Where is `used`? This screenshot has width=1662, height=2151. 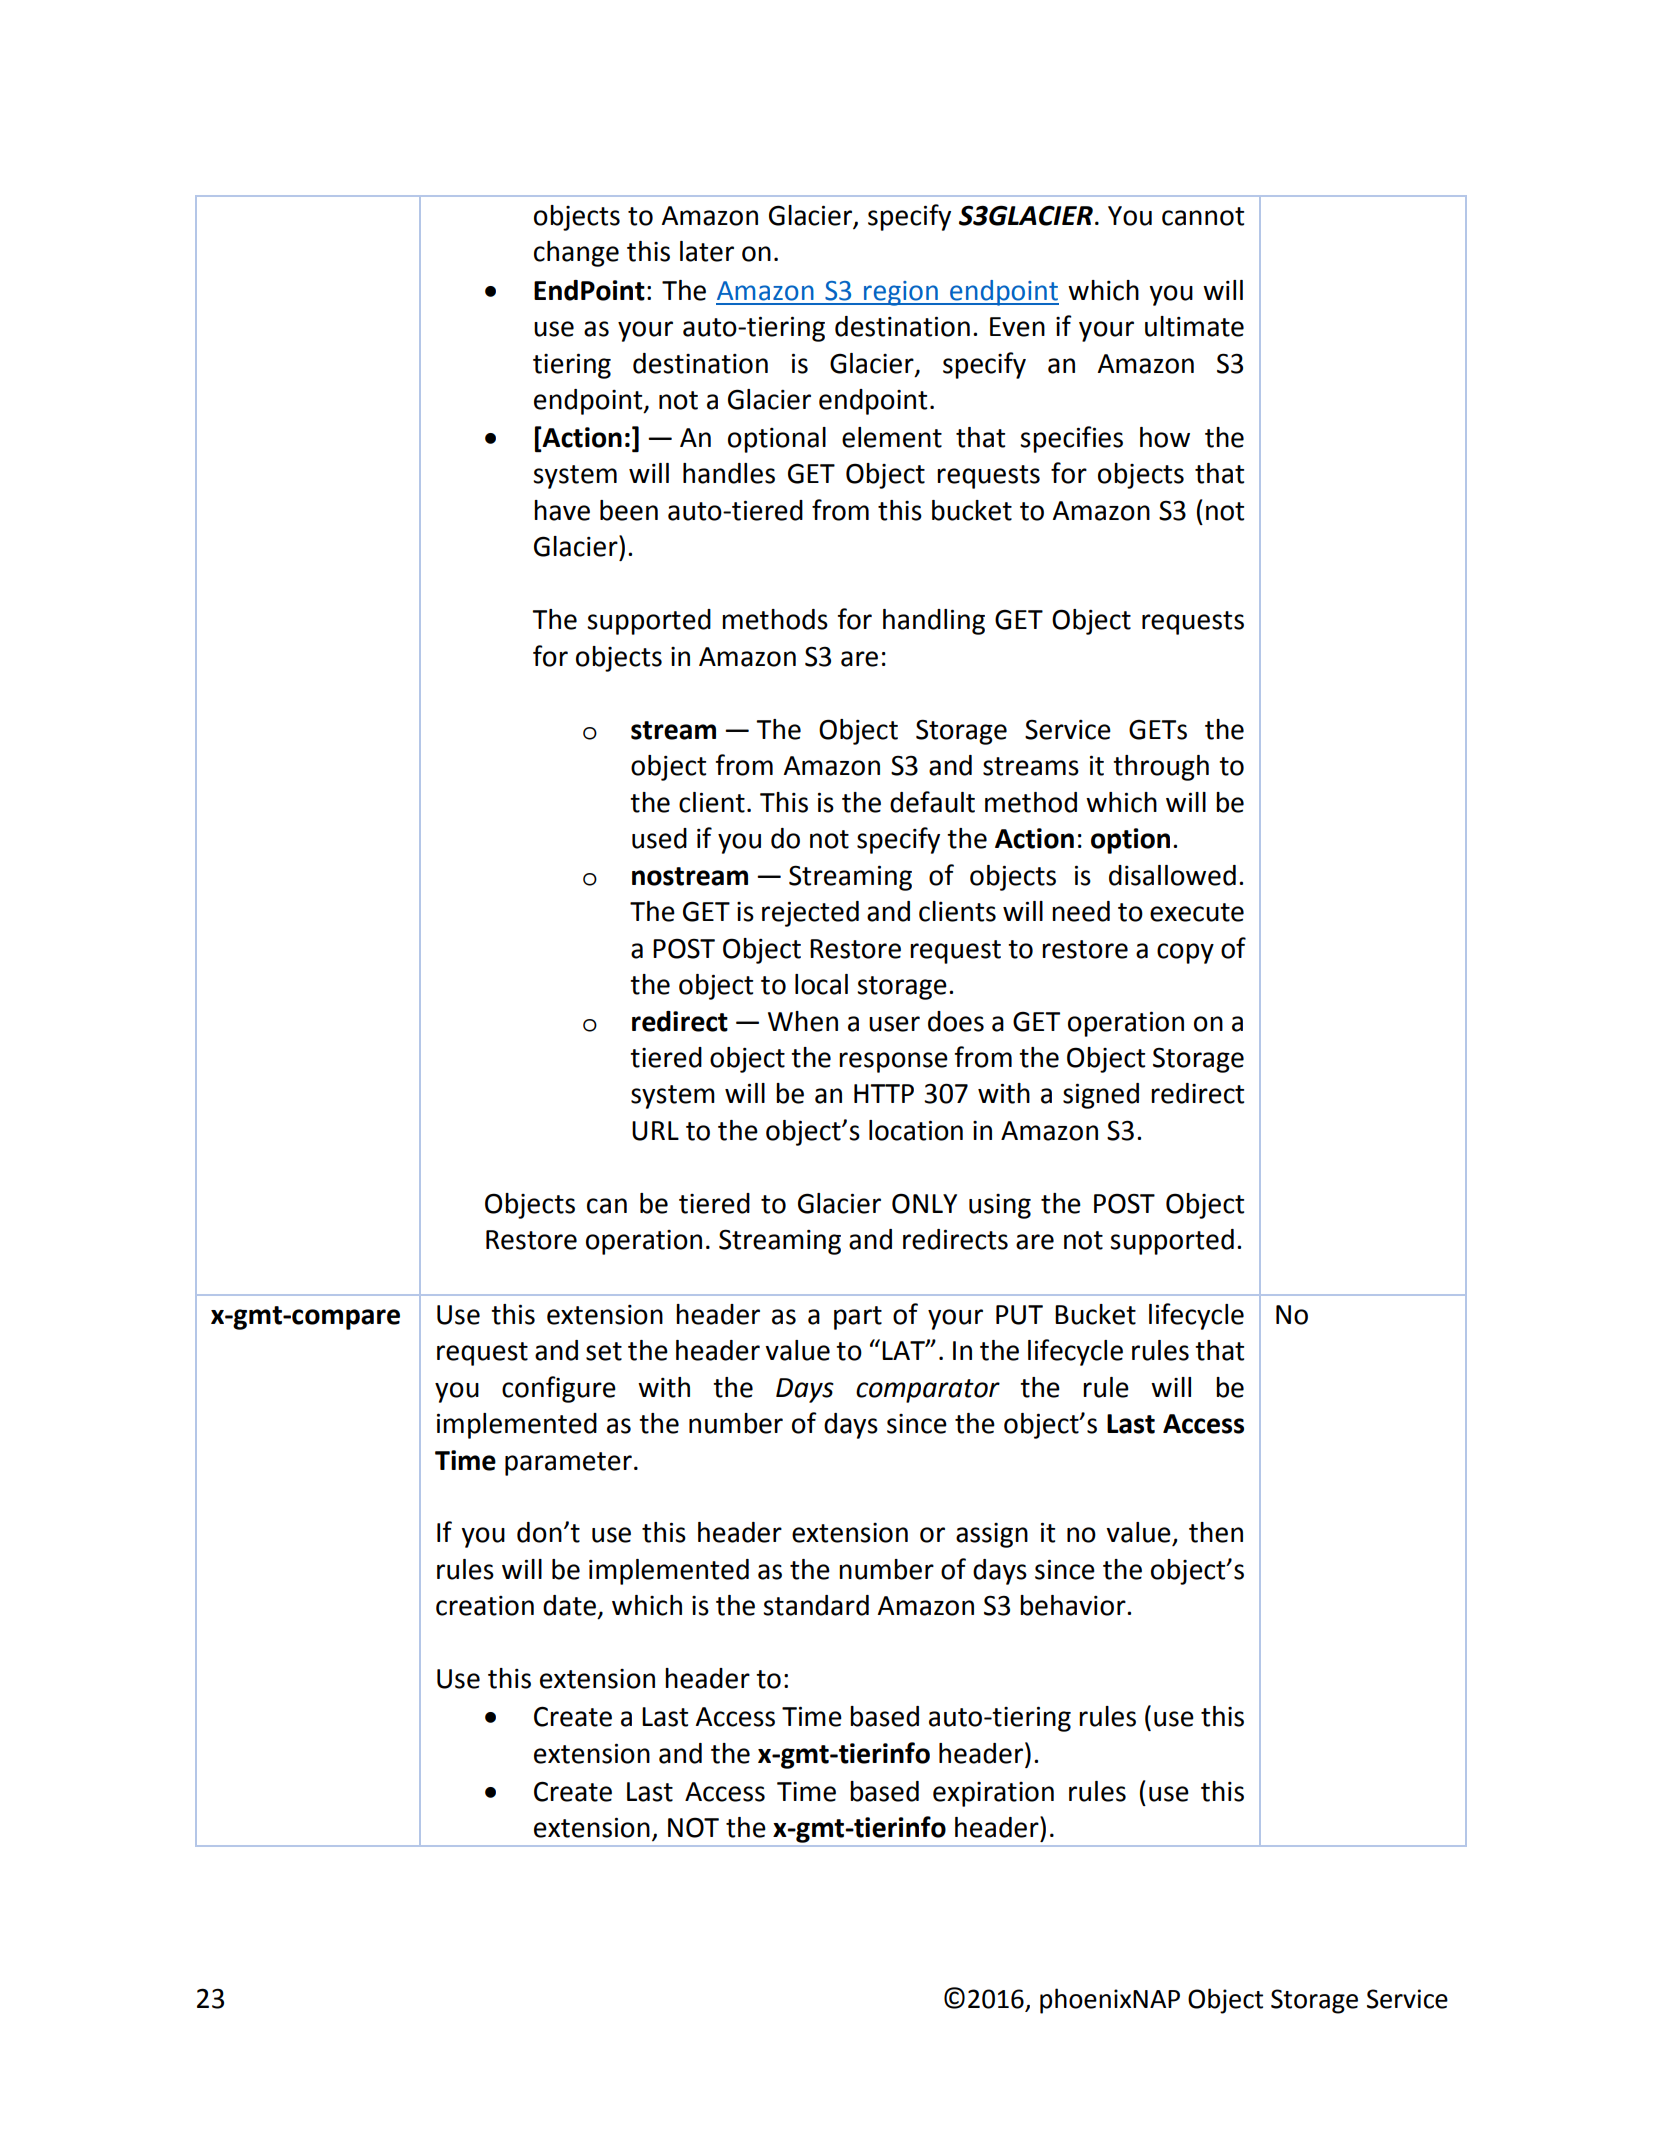 used is located at coordinates (659, 838).
